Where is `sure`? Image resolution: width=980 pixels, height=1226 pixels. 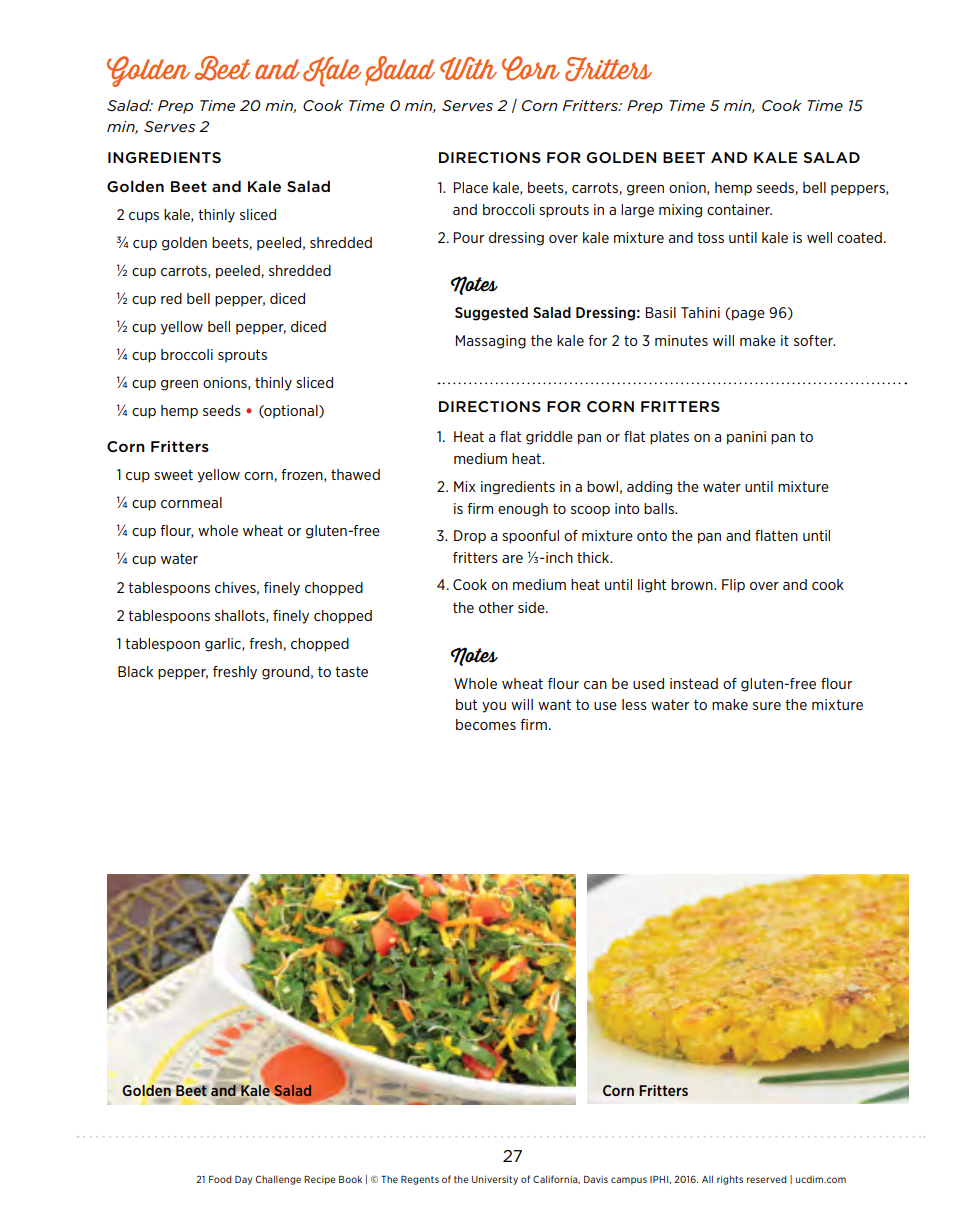
sure is located at coordinates (767, 706).
